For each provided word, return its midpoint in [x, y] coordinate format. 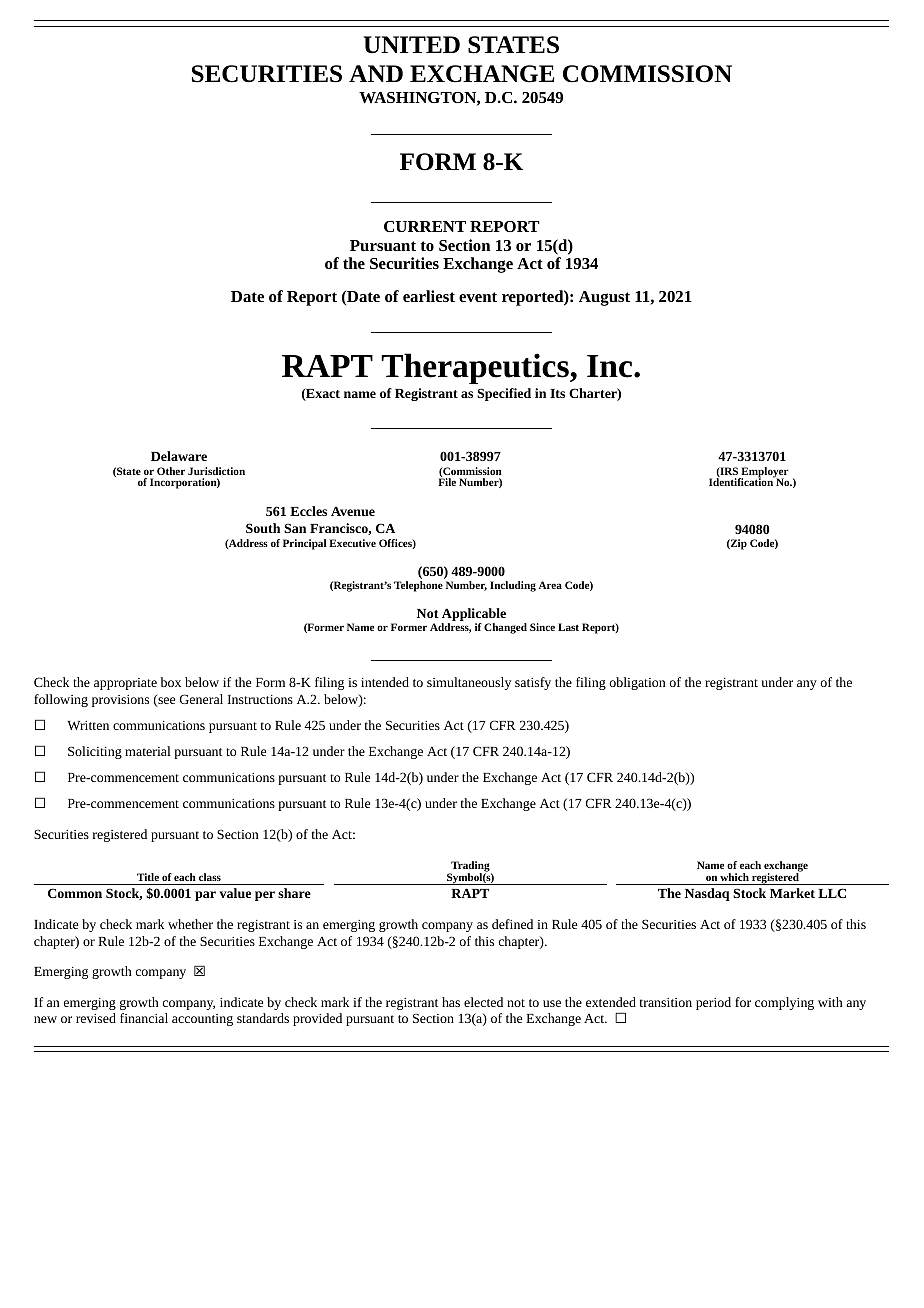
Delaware [179, 456]
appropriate [125, 684]
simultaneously [469, 683]
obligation [637, 683]
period [713, 1003]
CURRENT [425, 226]
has [451, 1002]
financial [144, 1018]
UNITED [412, 45]
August [604, 298]
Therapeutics [476, 368]
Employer [764, 473]
